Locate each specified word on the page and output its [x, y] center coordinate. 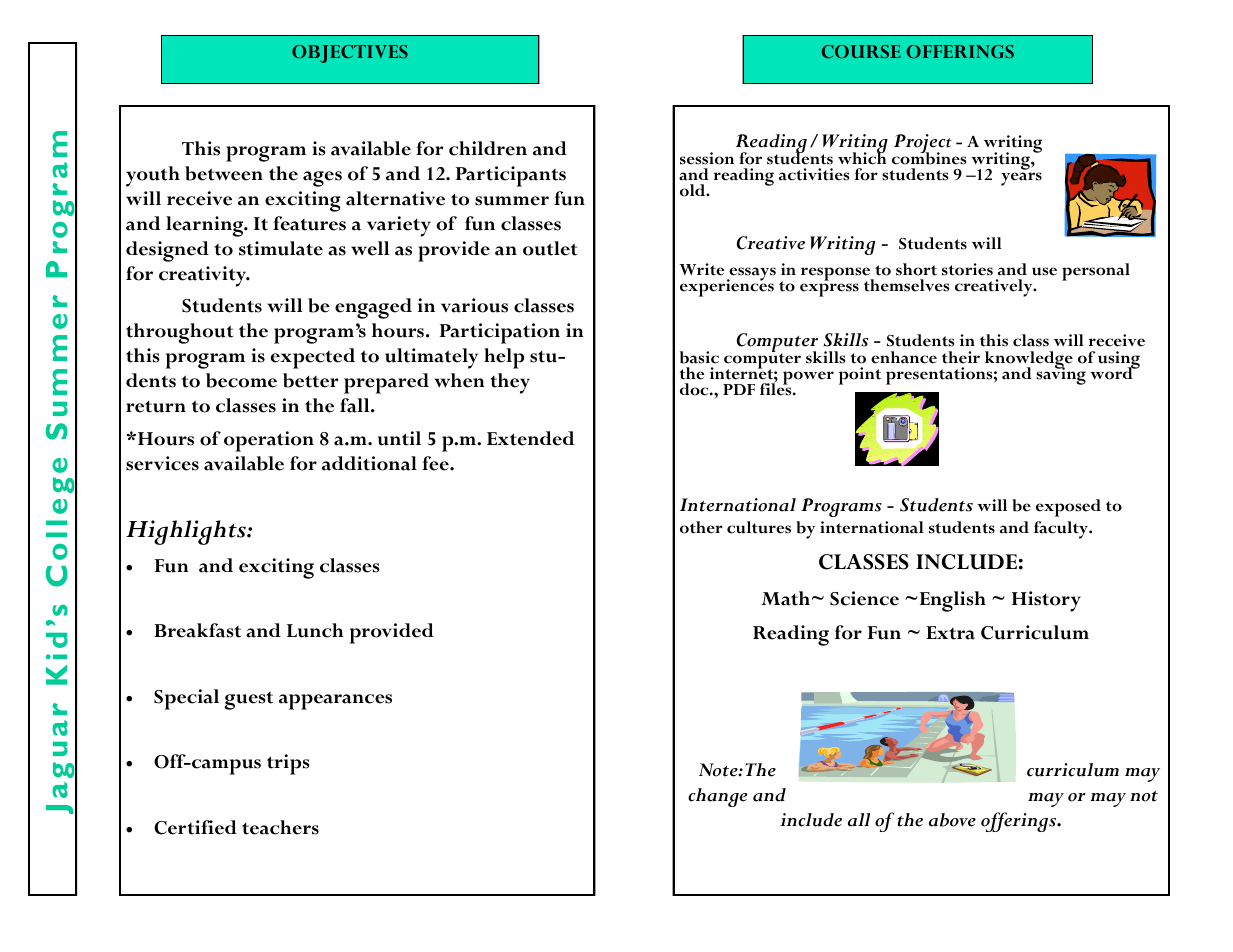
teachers [280, 827]
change [717, 797]
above [952, 820]
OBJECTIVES [350, 54]
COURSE [861, 51]
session [707, 158]
